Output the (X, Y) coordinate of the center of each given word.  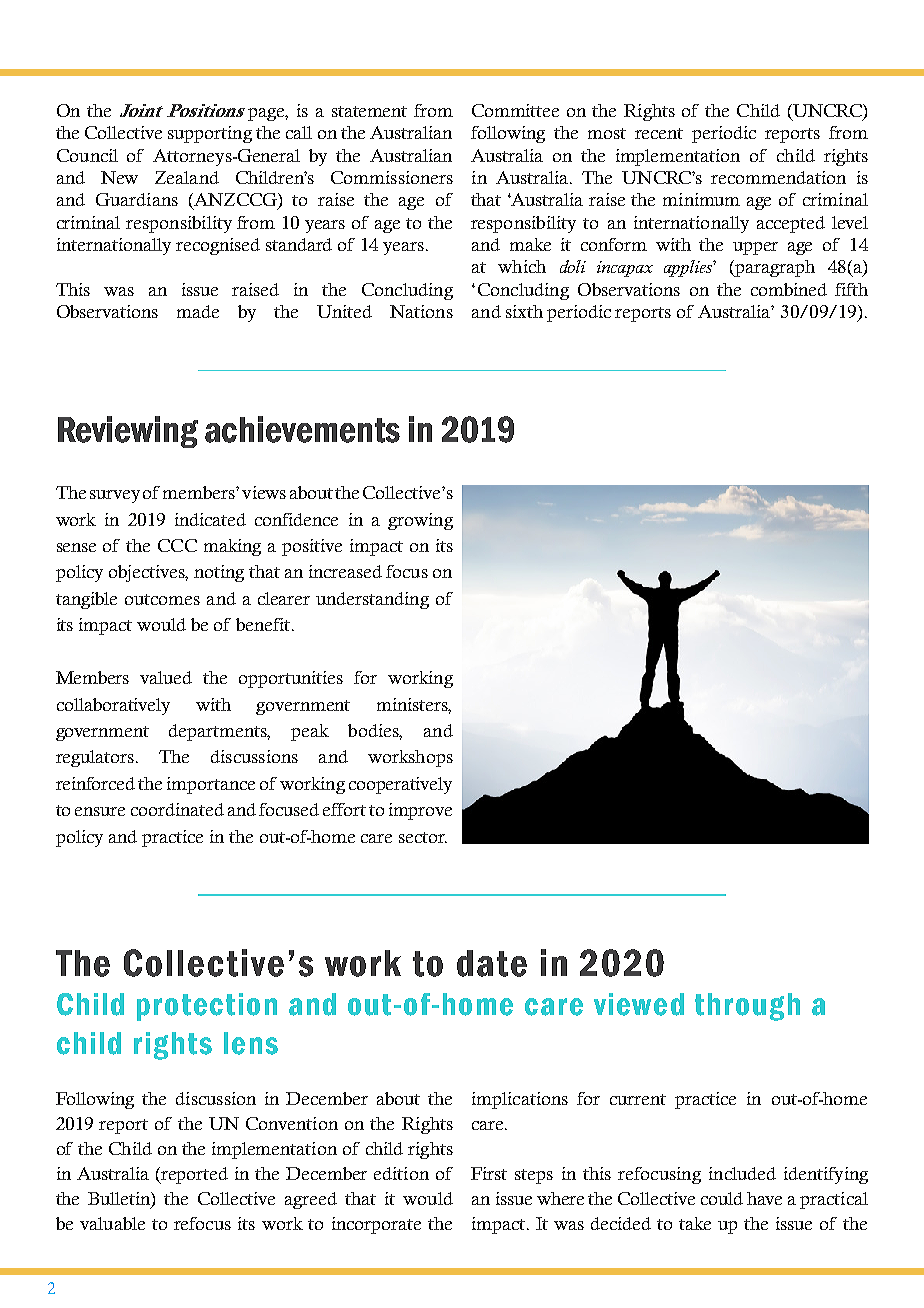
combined (789, 289)
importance (211, 785)
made (198, 311)
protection (207, 1007)
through (747, 1007)
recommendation (778, 177)
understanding (372, 600)
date (492, 963)
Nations (421, 311)
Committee (515, 110)
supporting (210, 134)
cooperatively (400, 785)
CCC (177, 545)
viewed (639, 1004)
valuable (112, 1223)
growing (420, 521)
